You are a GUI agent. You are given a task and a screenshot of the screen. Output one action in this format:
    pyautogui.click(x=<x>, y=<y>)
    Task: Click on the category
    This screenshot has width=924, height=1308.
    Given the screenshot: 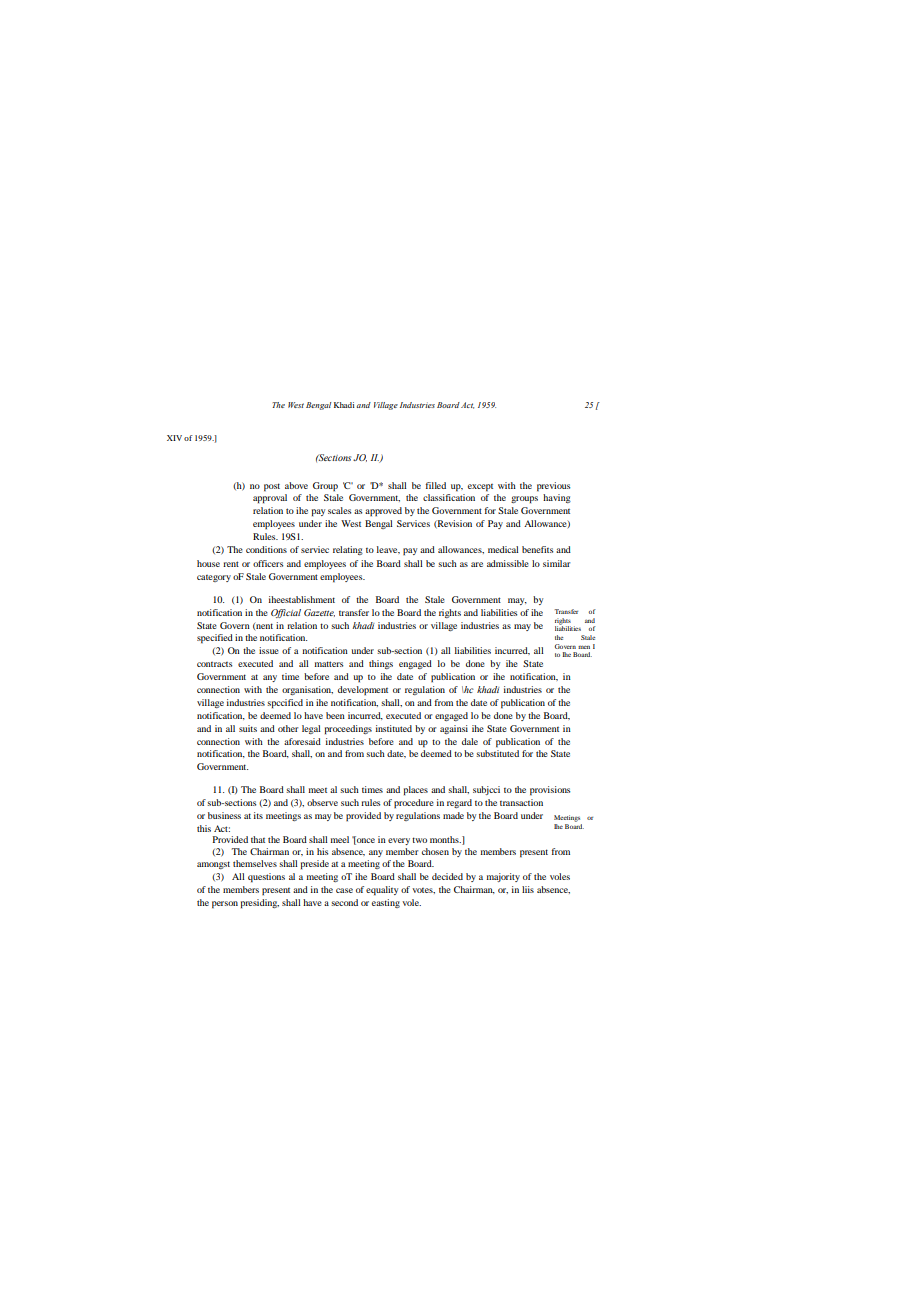 What is the action you would take?
    pyautogui.click(x=214, y=578)
